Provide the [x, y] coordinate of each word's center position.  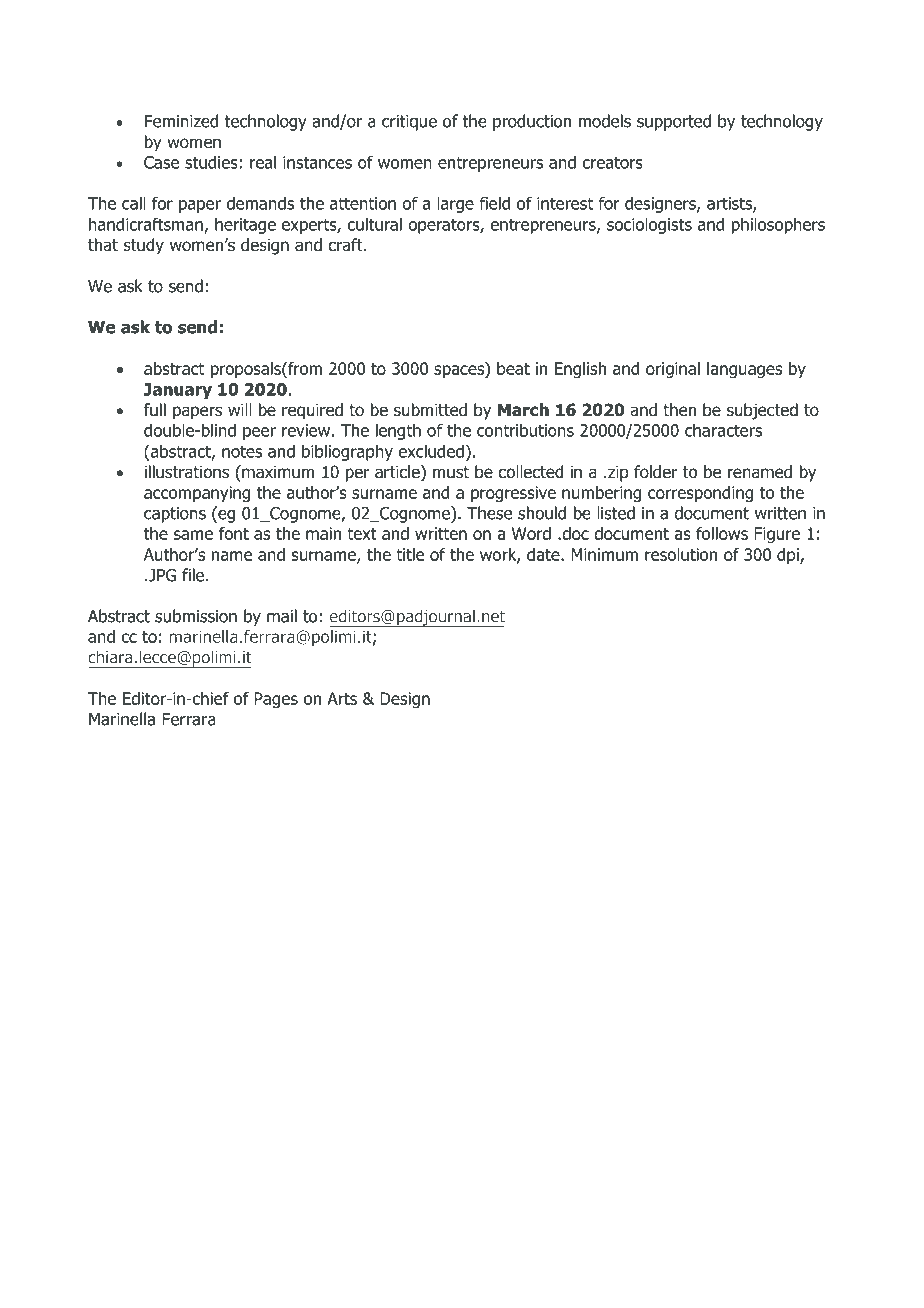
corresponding [700, 494]
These [489, 513]
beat [513, 368]
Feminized [181, 121]
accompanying [197, 494]
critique [409, 123]
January [177, 391]
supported [674, 122]
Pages [276, 700]
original [673, 370]
